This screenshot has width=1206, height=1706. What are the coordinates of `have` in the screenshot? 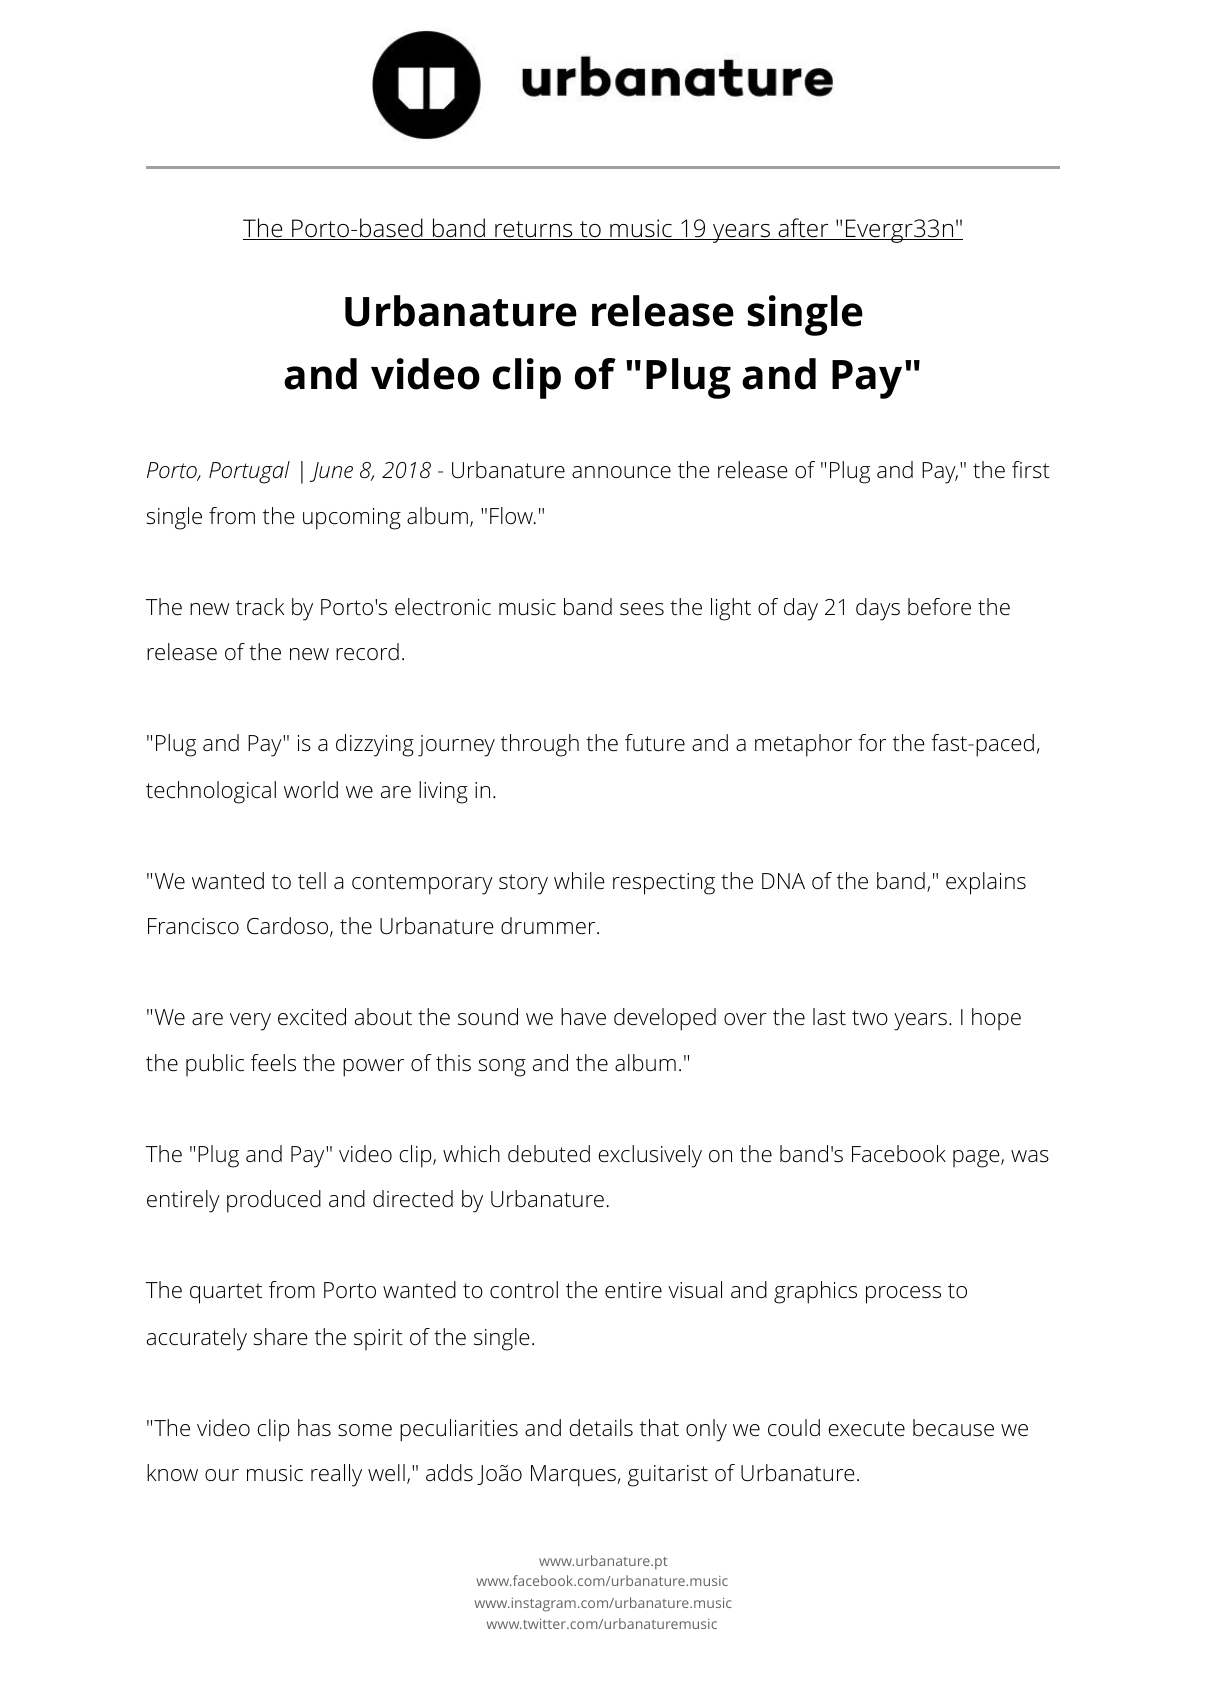 It's located at (583, 1017).
